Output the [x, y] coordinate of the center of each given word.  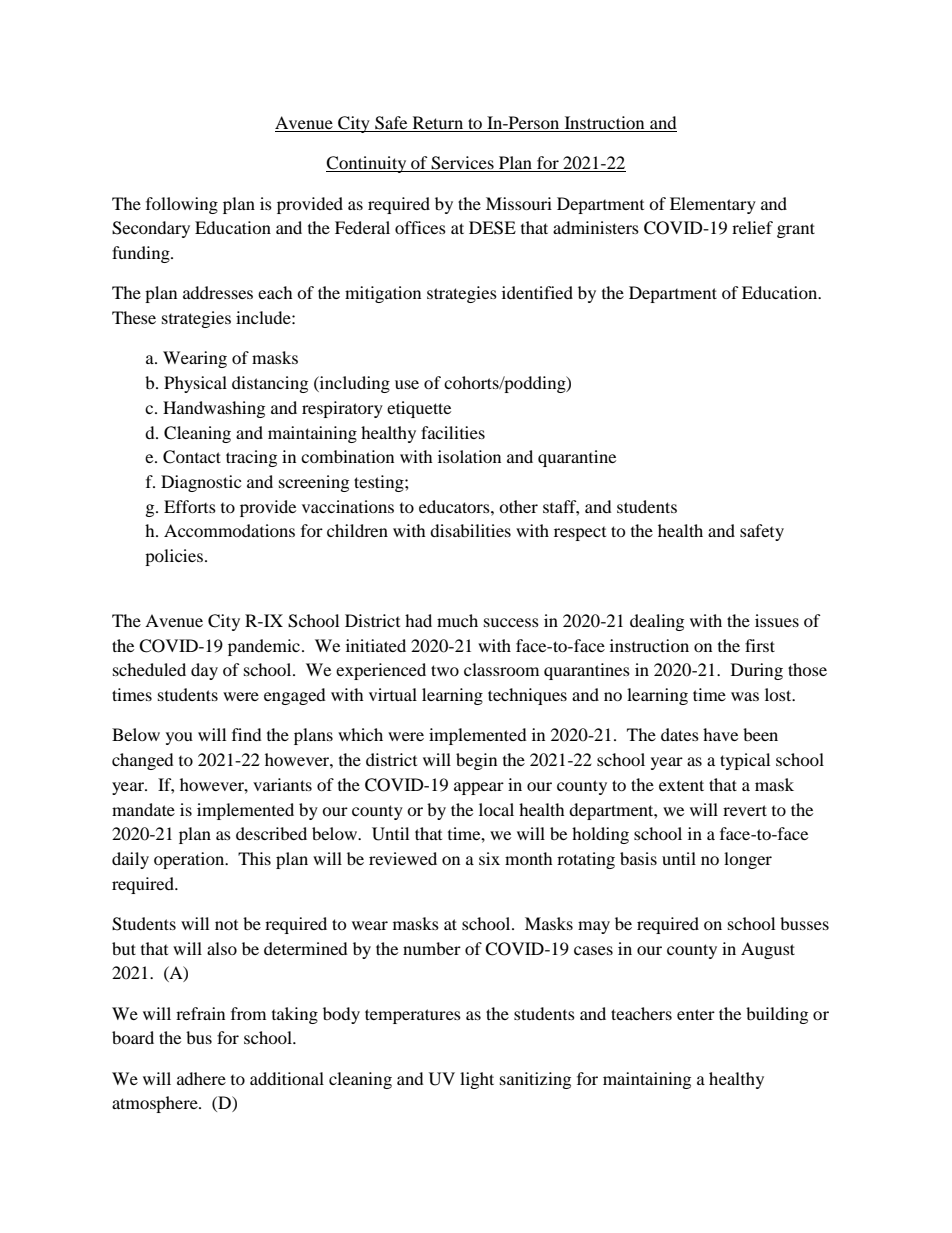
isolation [469, 456]
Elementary [713, 205]
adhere [201, 1078]
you [179, 738]
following [182, 205]
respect [580, 534]
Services [462, 164]
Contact [192, 457]
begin [476, 761]
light [477, 1080]
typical [745, 761]
